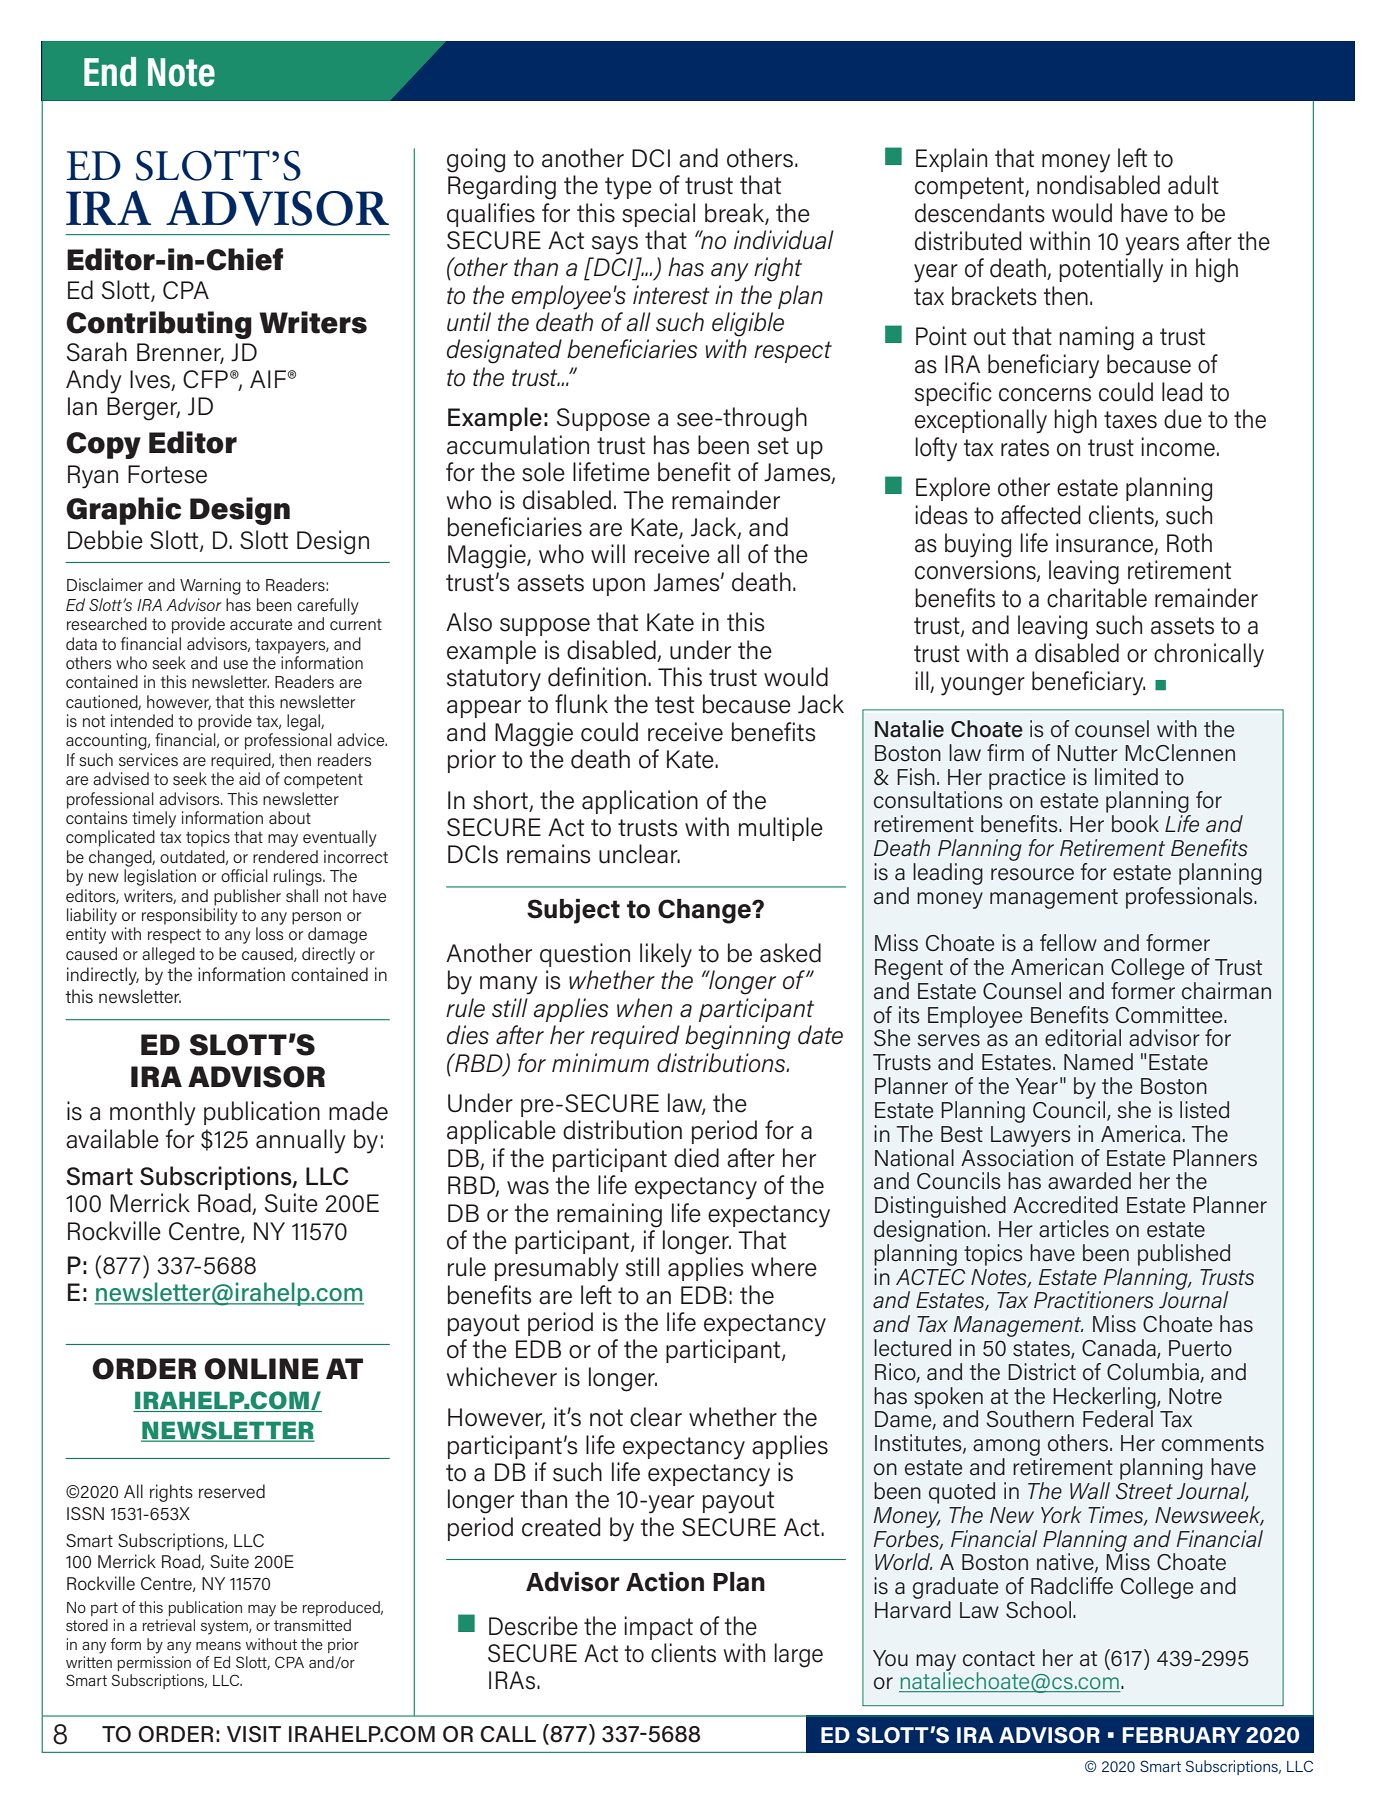 This screenshot has height=1806, width=1396. What do you see at coordinates (218, 1646) in the screenshot?
I see `means` at bounding box center [218, 1646].
